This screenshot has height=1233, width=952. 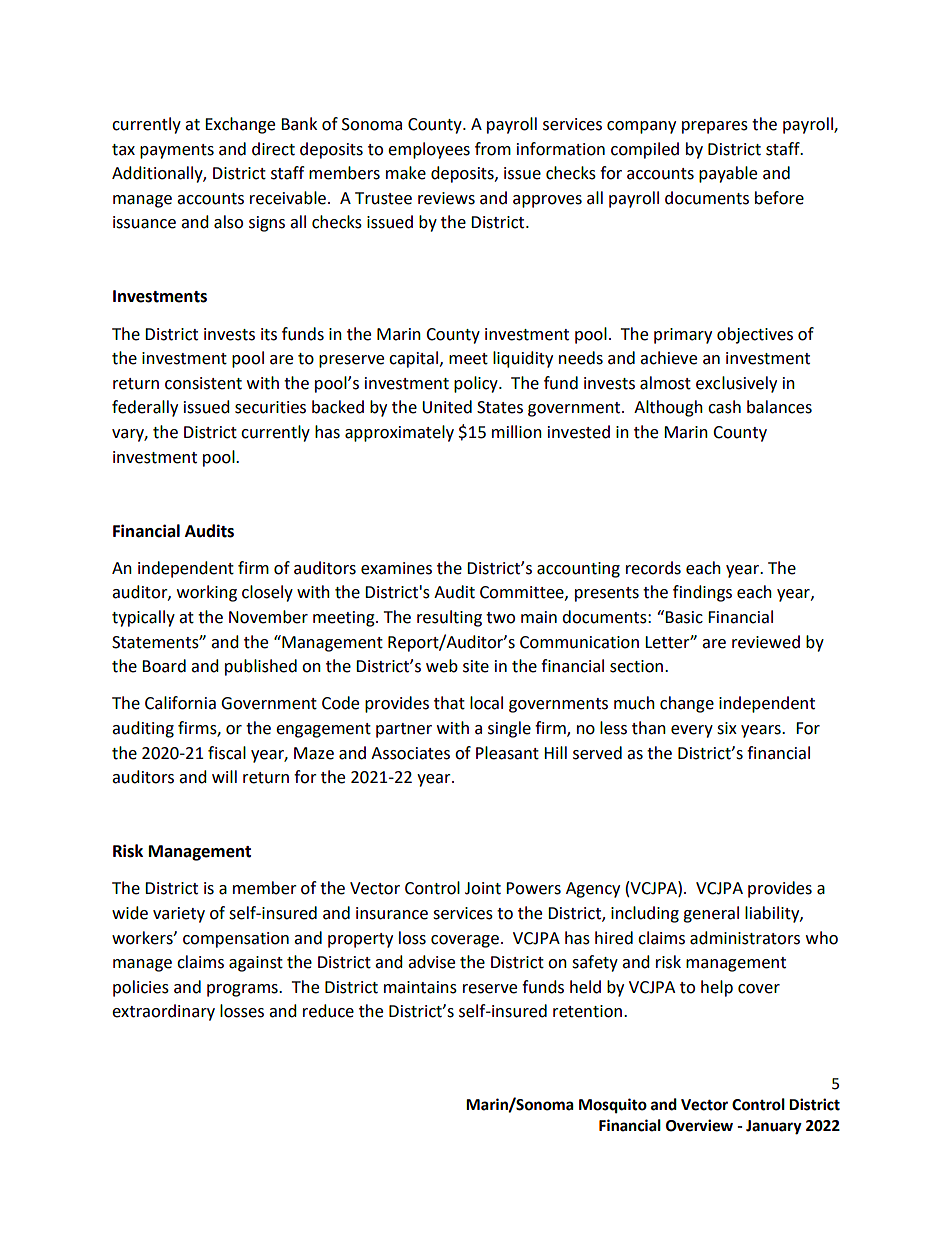 What do you see at coordinates (699, 1125) in the screenshot?
I see `Overview` at bounding box center [699, 1125].
